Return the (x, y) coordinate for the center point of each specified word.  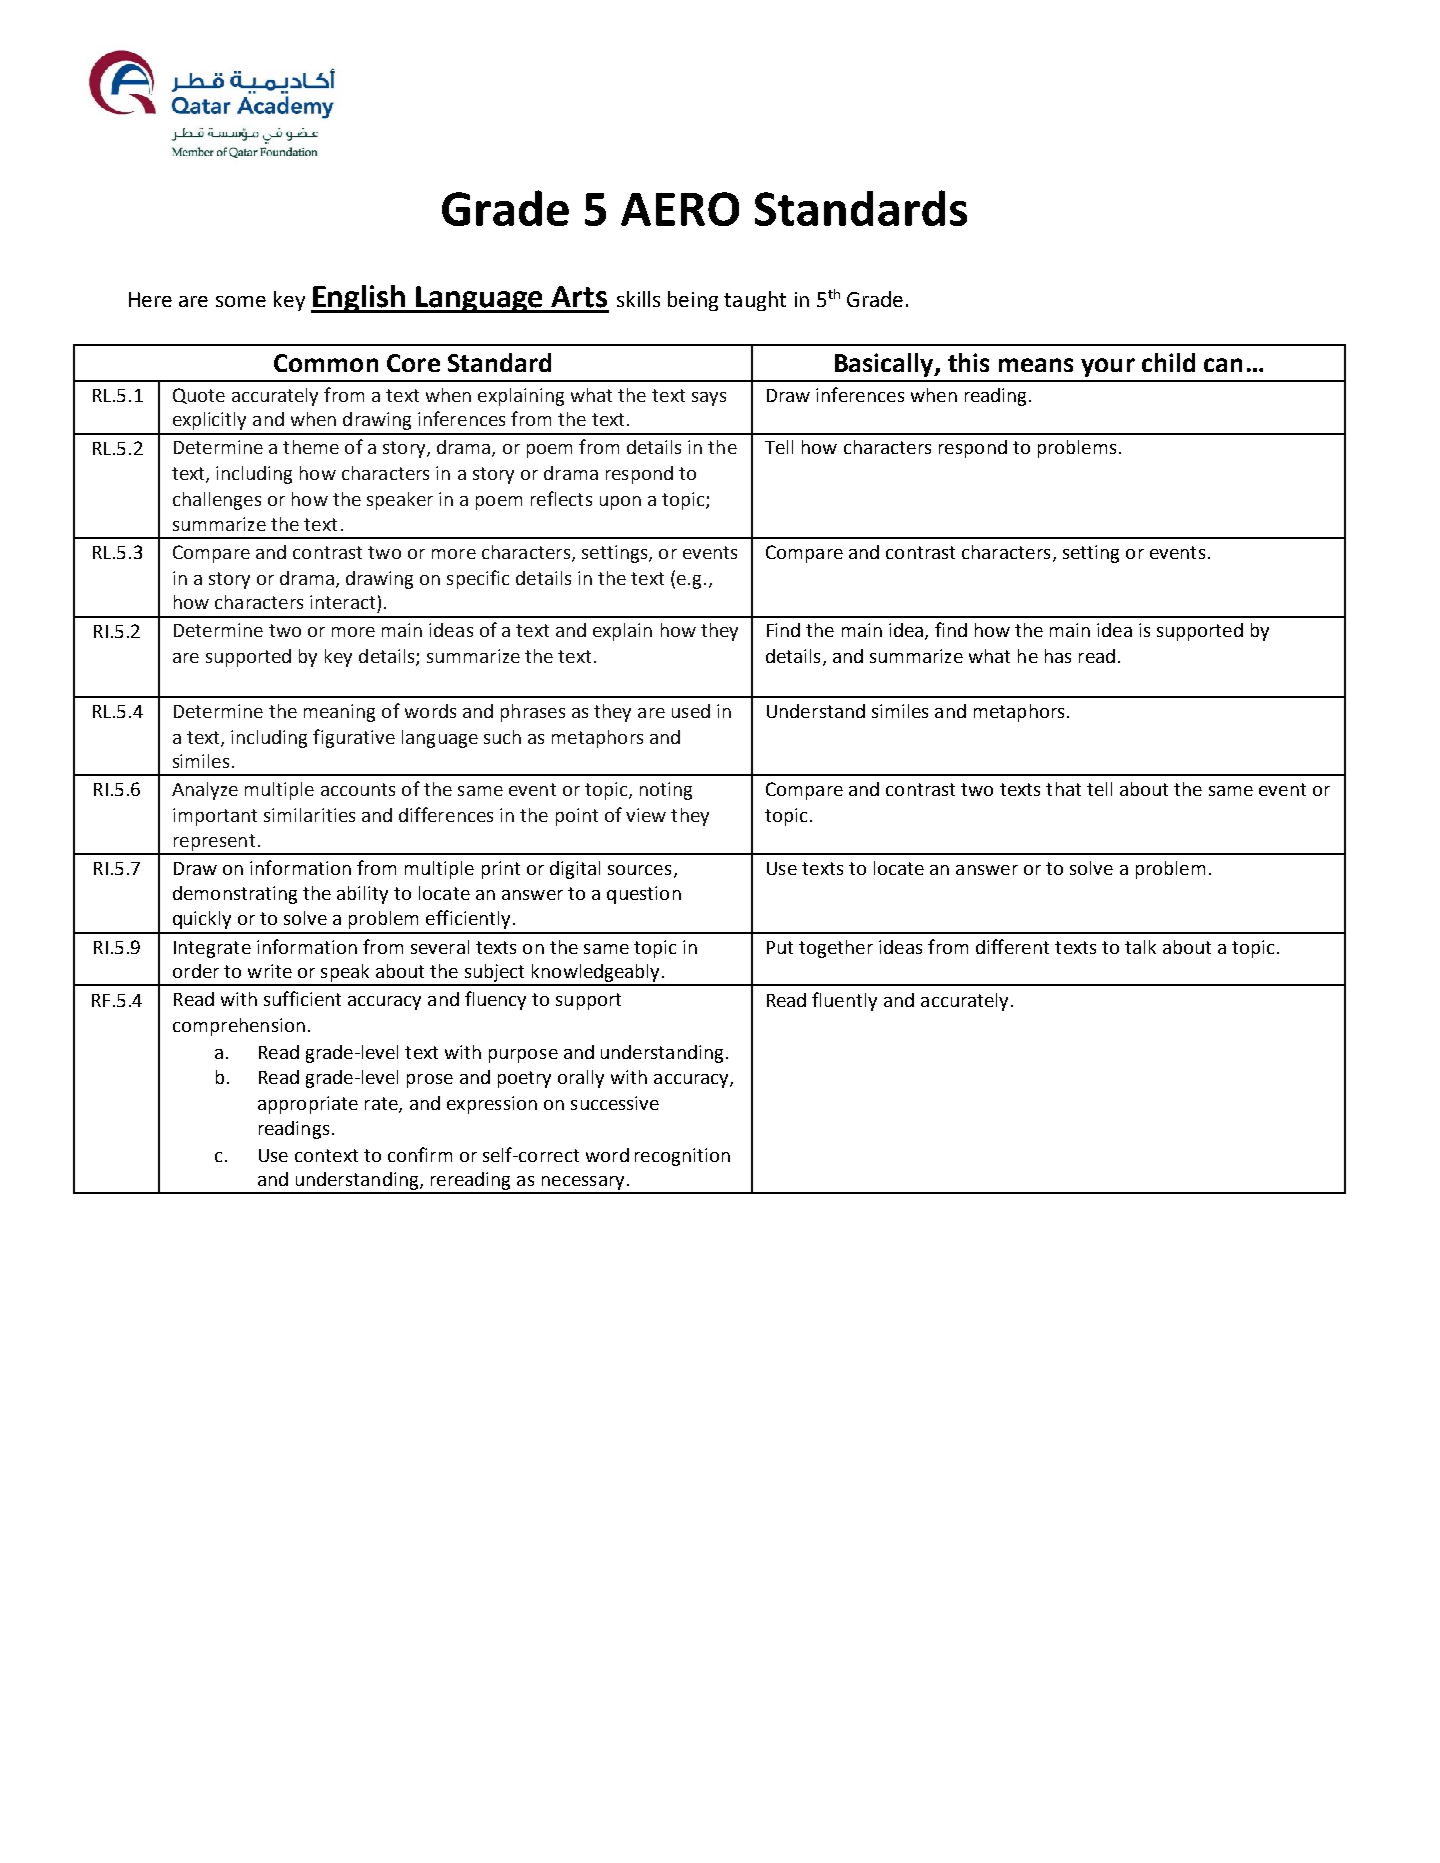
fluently (844, 1001)
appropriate (308, 1105)
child (1168, 362)
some (241, 301)
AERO (680, 209)
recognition (682, 1157)
